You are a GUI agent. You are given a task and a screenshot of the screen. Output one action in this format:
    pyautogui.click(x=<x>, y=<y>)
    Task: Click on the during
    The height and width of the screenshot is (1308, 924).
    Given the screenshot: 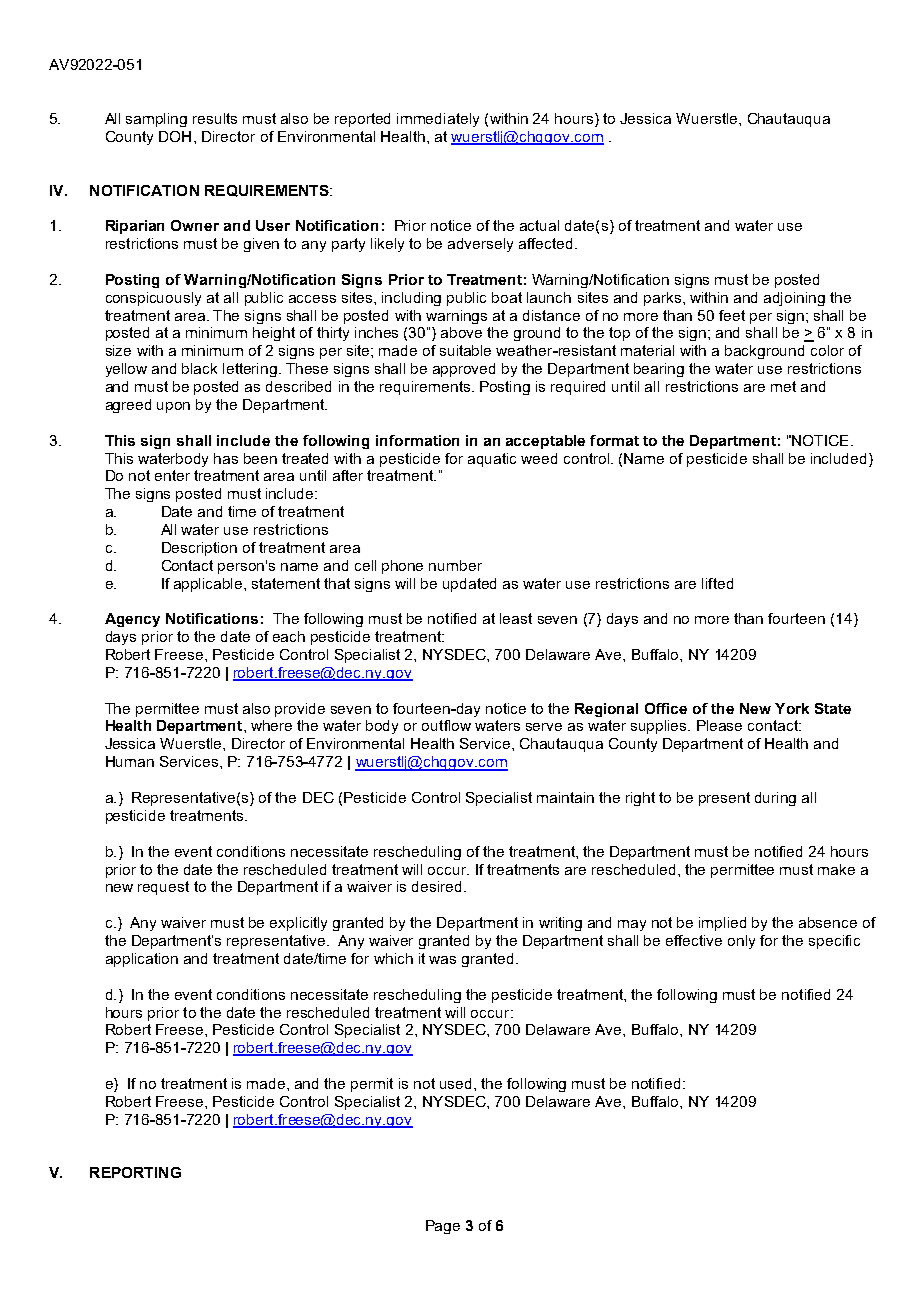 What is the action you would take?
    pyautogui.click(x=775, y=799)
